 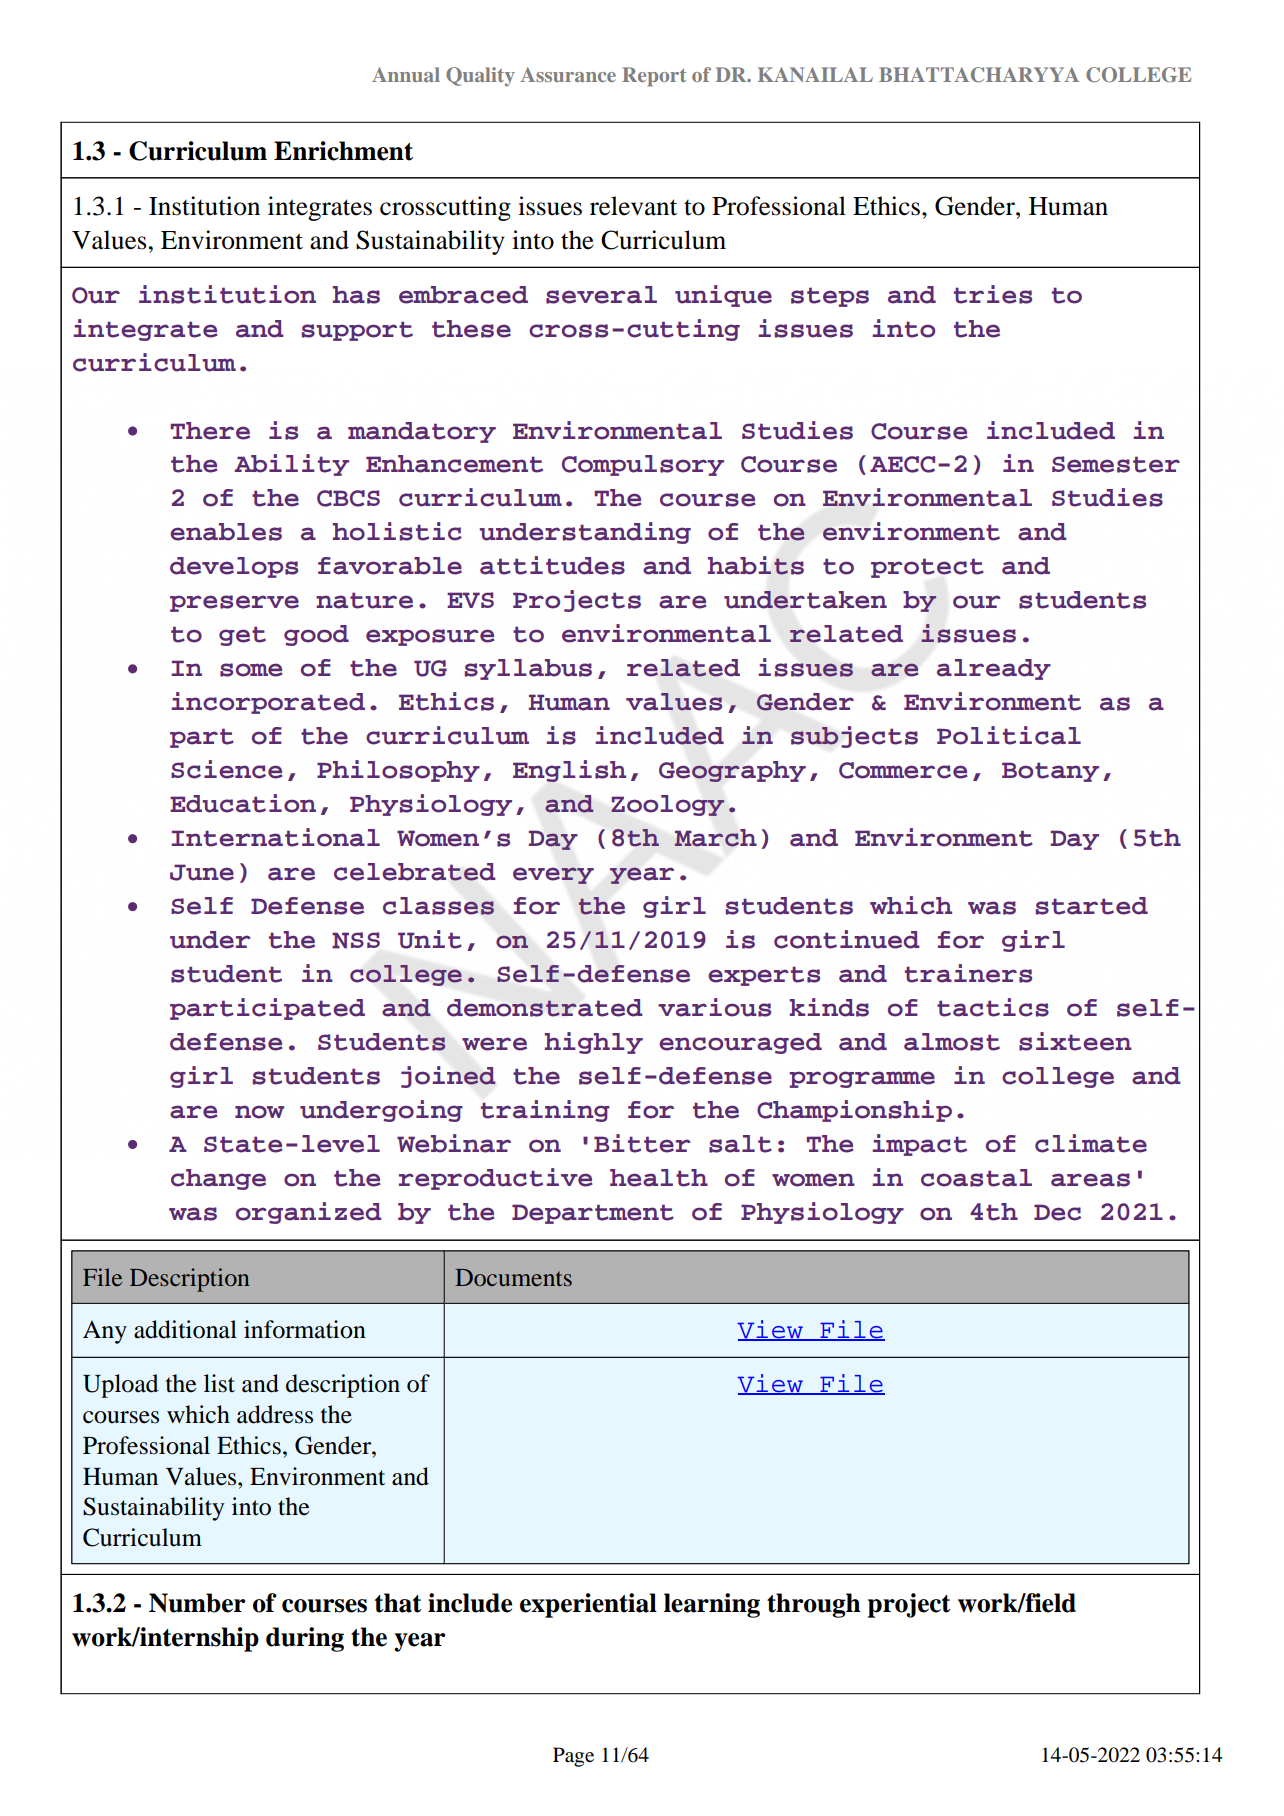 What do you see at coordinates (968, 973) in the screenshot?
I see `trainers` at bounding box center [968, 973].
